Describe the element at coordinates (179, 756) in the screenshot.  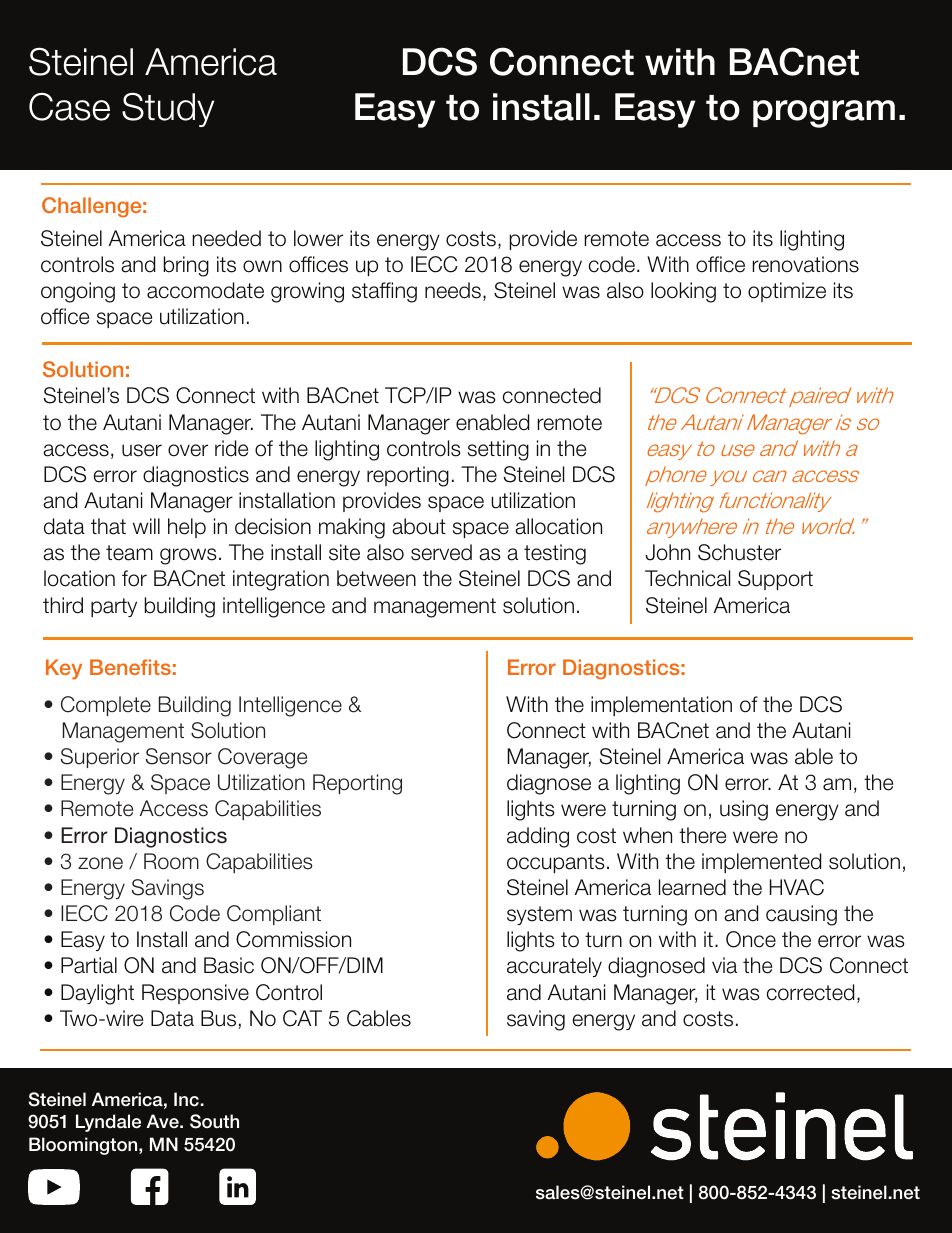
I see `Sensor` at that location.
